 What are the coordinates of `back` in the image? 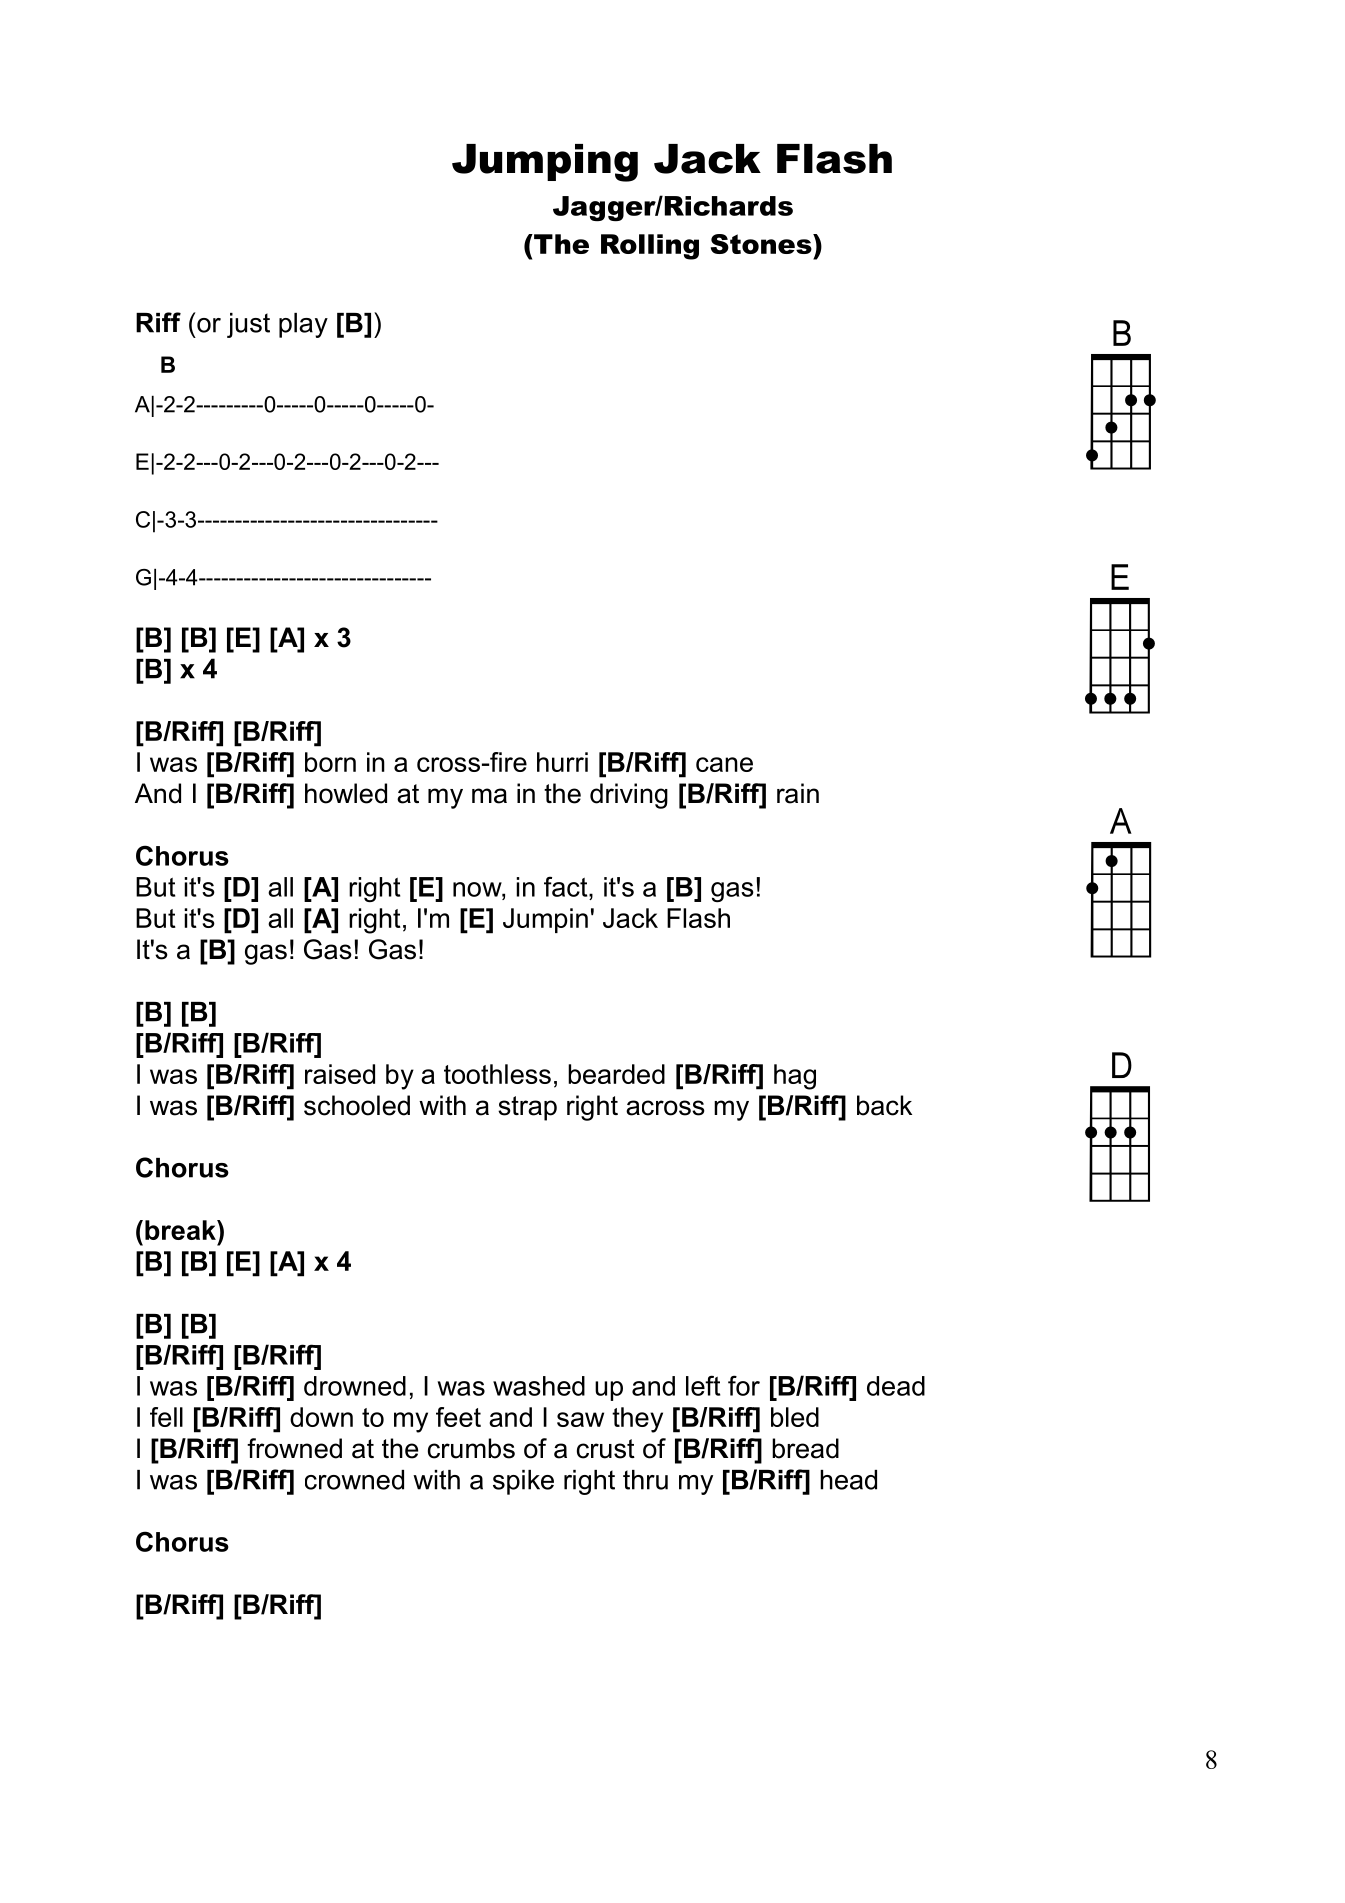 It's located at (884, 1105).
